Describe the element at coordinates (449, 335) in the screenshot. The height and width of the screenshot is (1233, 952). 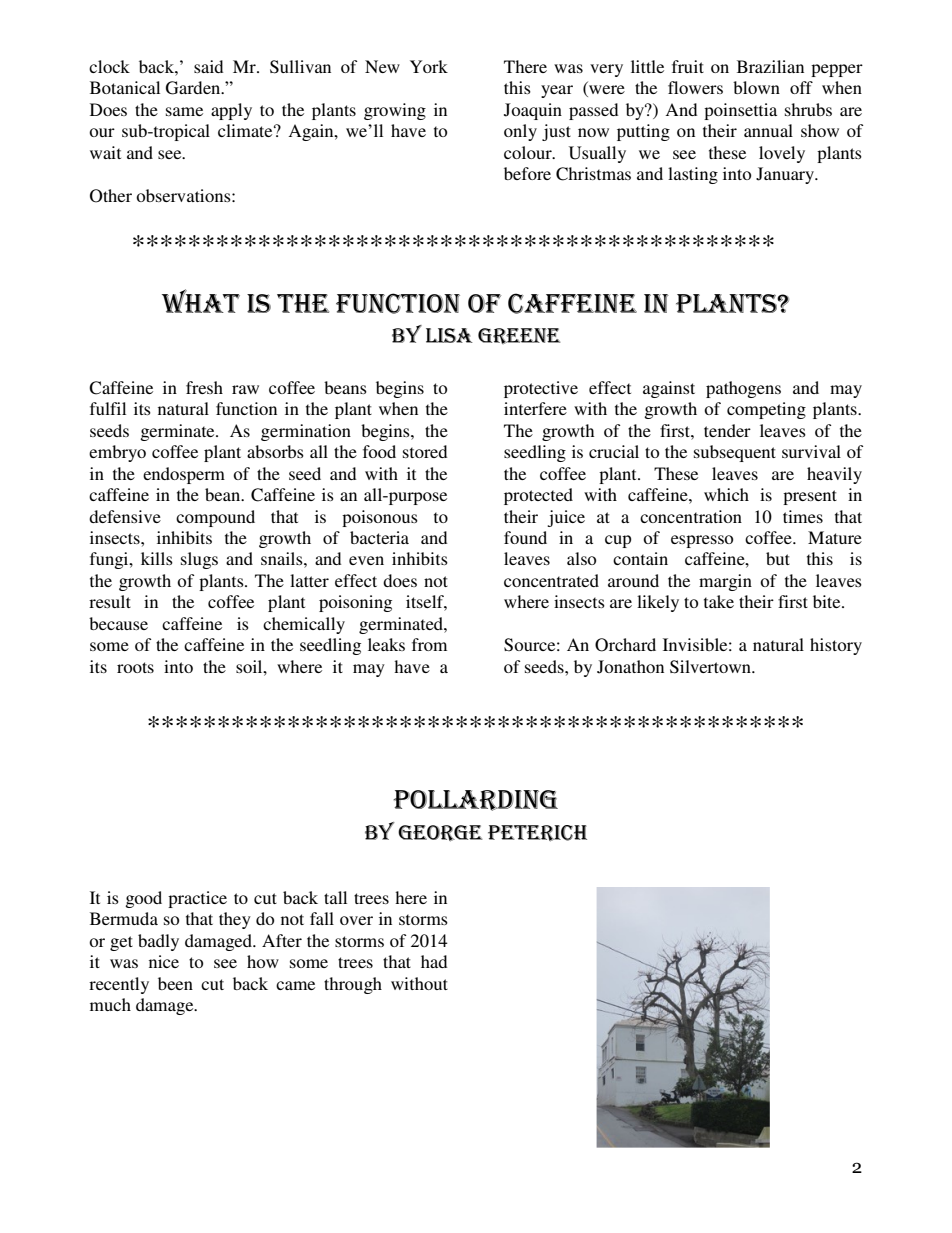
I see `LISA` at that location.
